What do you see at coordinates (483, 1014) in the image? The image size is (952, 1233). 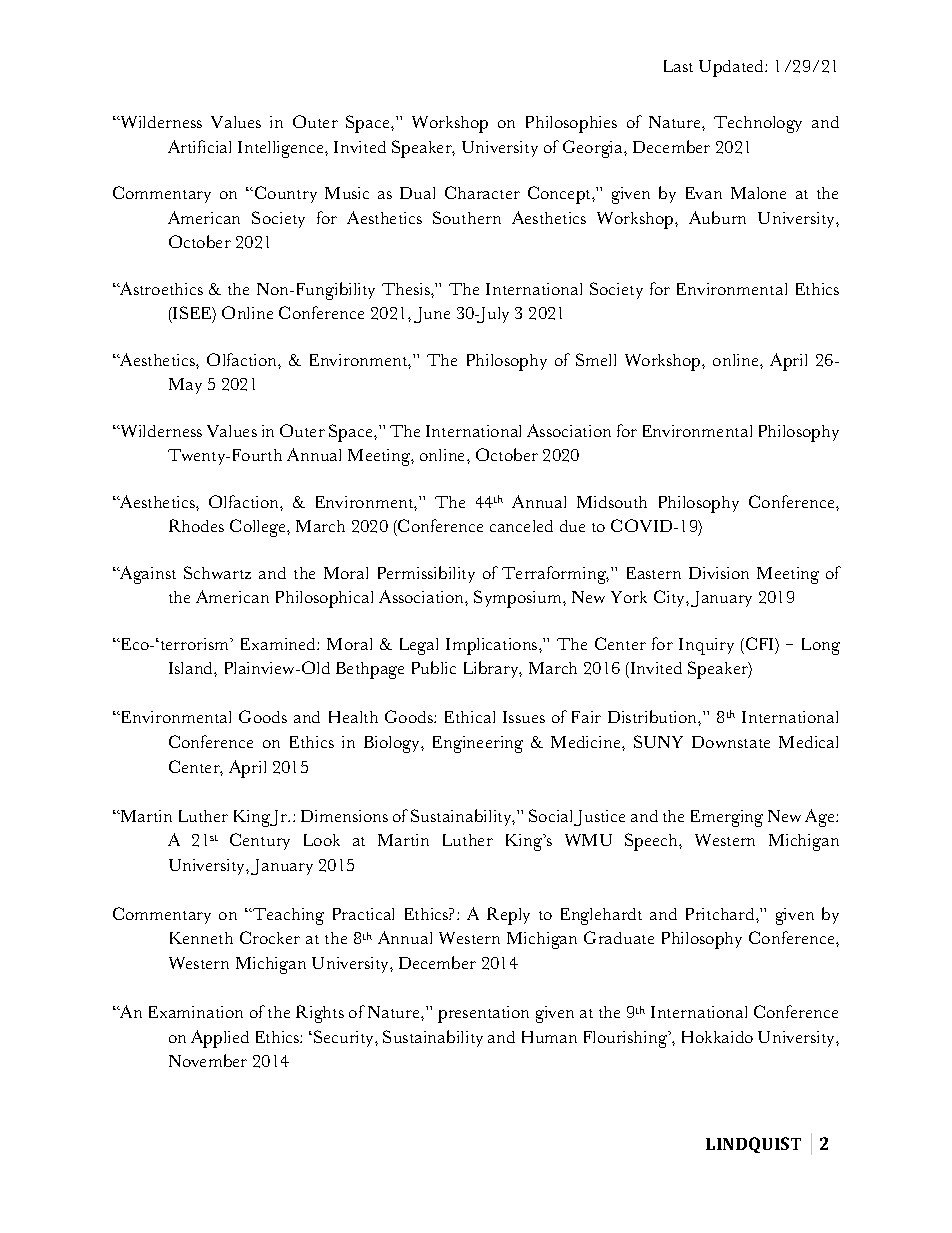 I see `presentation` at bounding box center [483, 1014].
